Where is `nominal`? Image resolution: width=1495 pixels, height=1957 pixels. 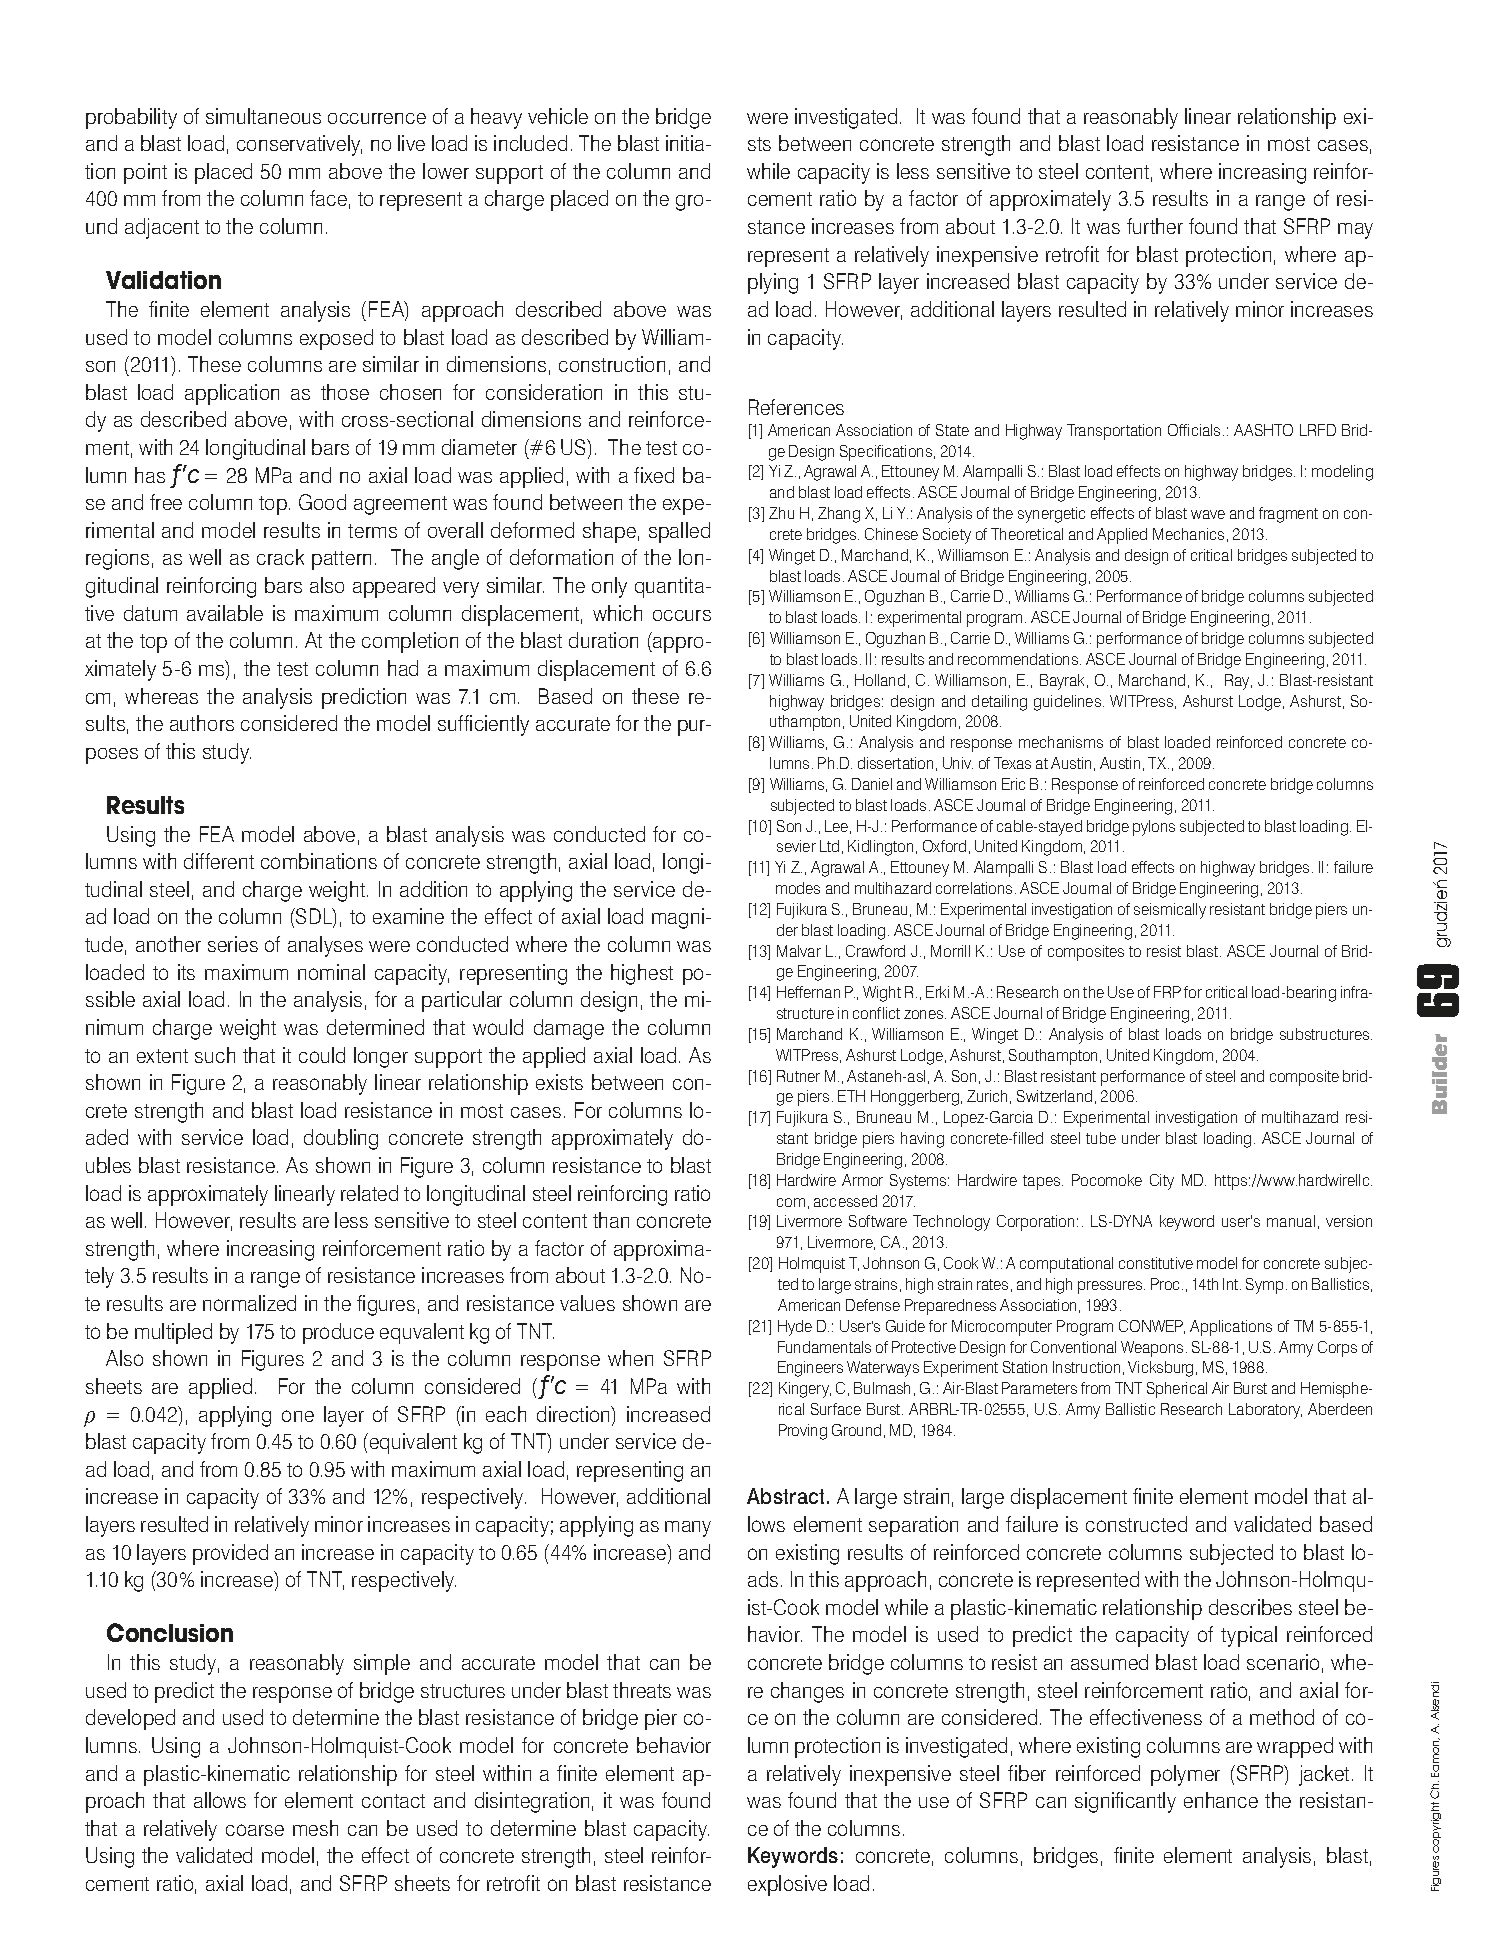
nominal is located at coordinates (331, 972).
